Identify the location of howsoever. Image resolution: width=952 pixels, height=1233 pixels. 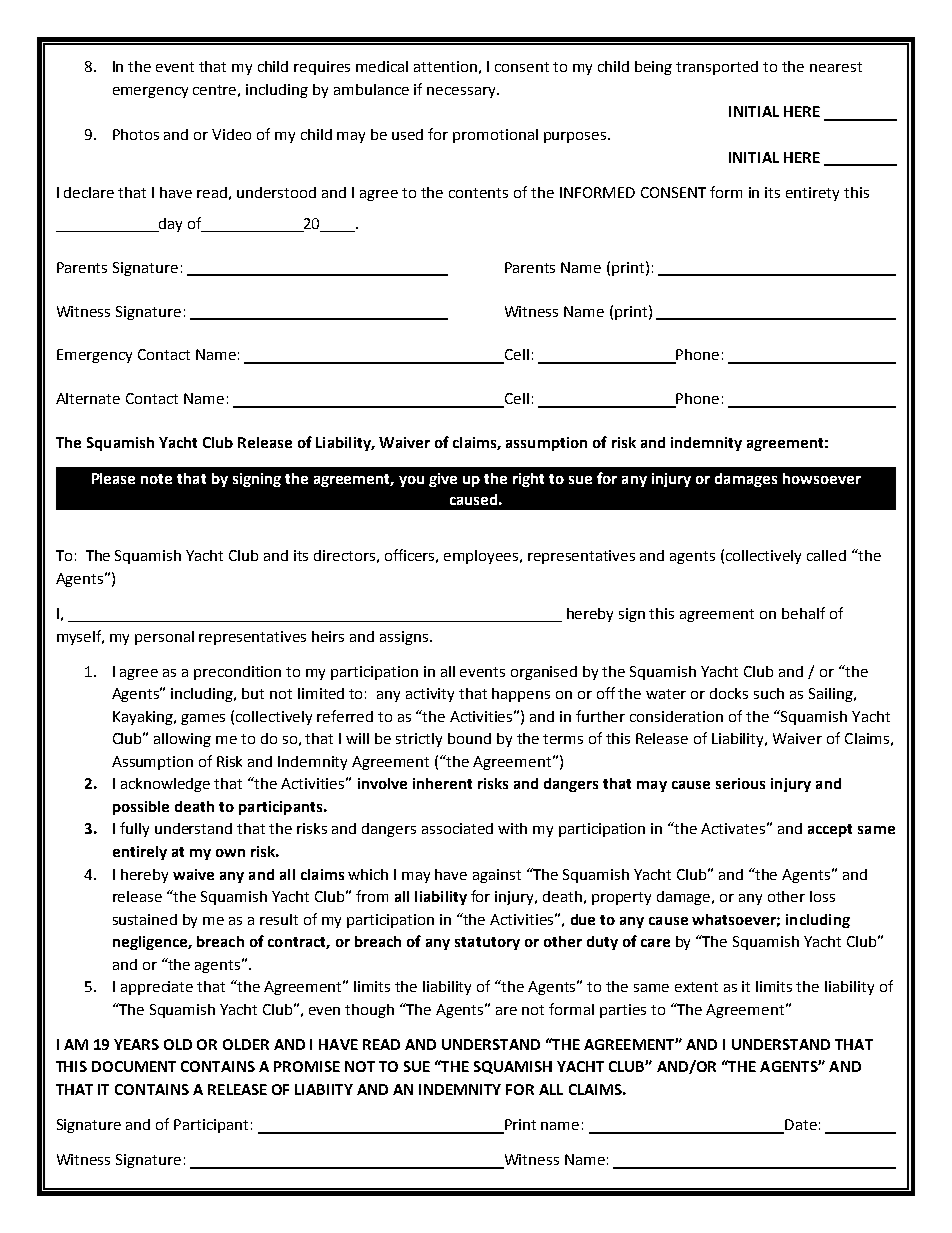
(822, 478).
